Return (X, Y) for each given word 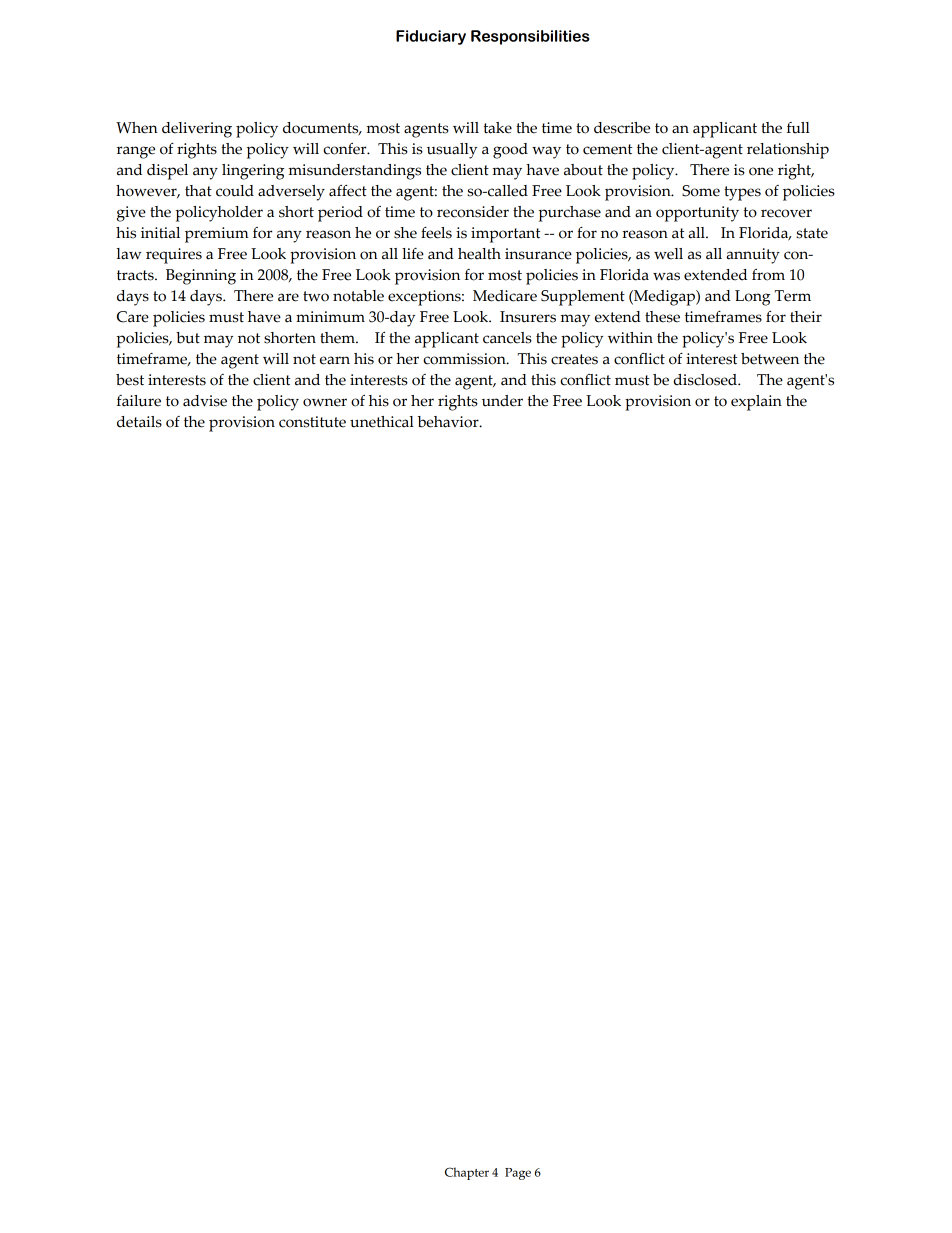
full (798, 128)
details (139, 422)
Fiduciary (431, 37)
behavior (449, 422)
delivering (197, 130)
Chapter (467, 1173)
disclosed (706, 380)
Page (518, 1174)
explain (756, 403)
